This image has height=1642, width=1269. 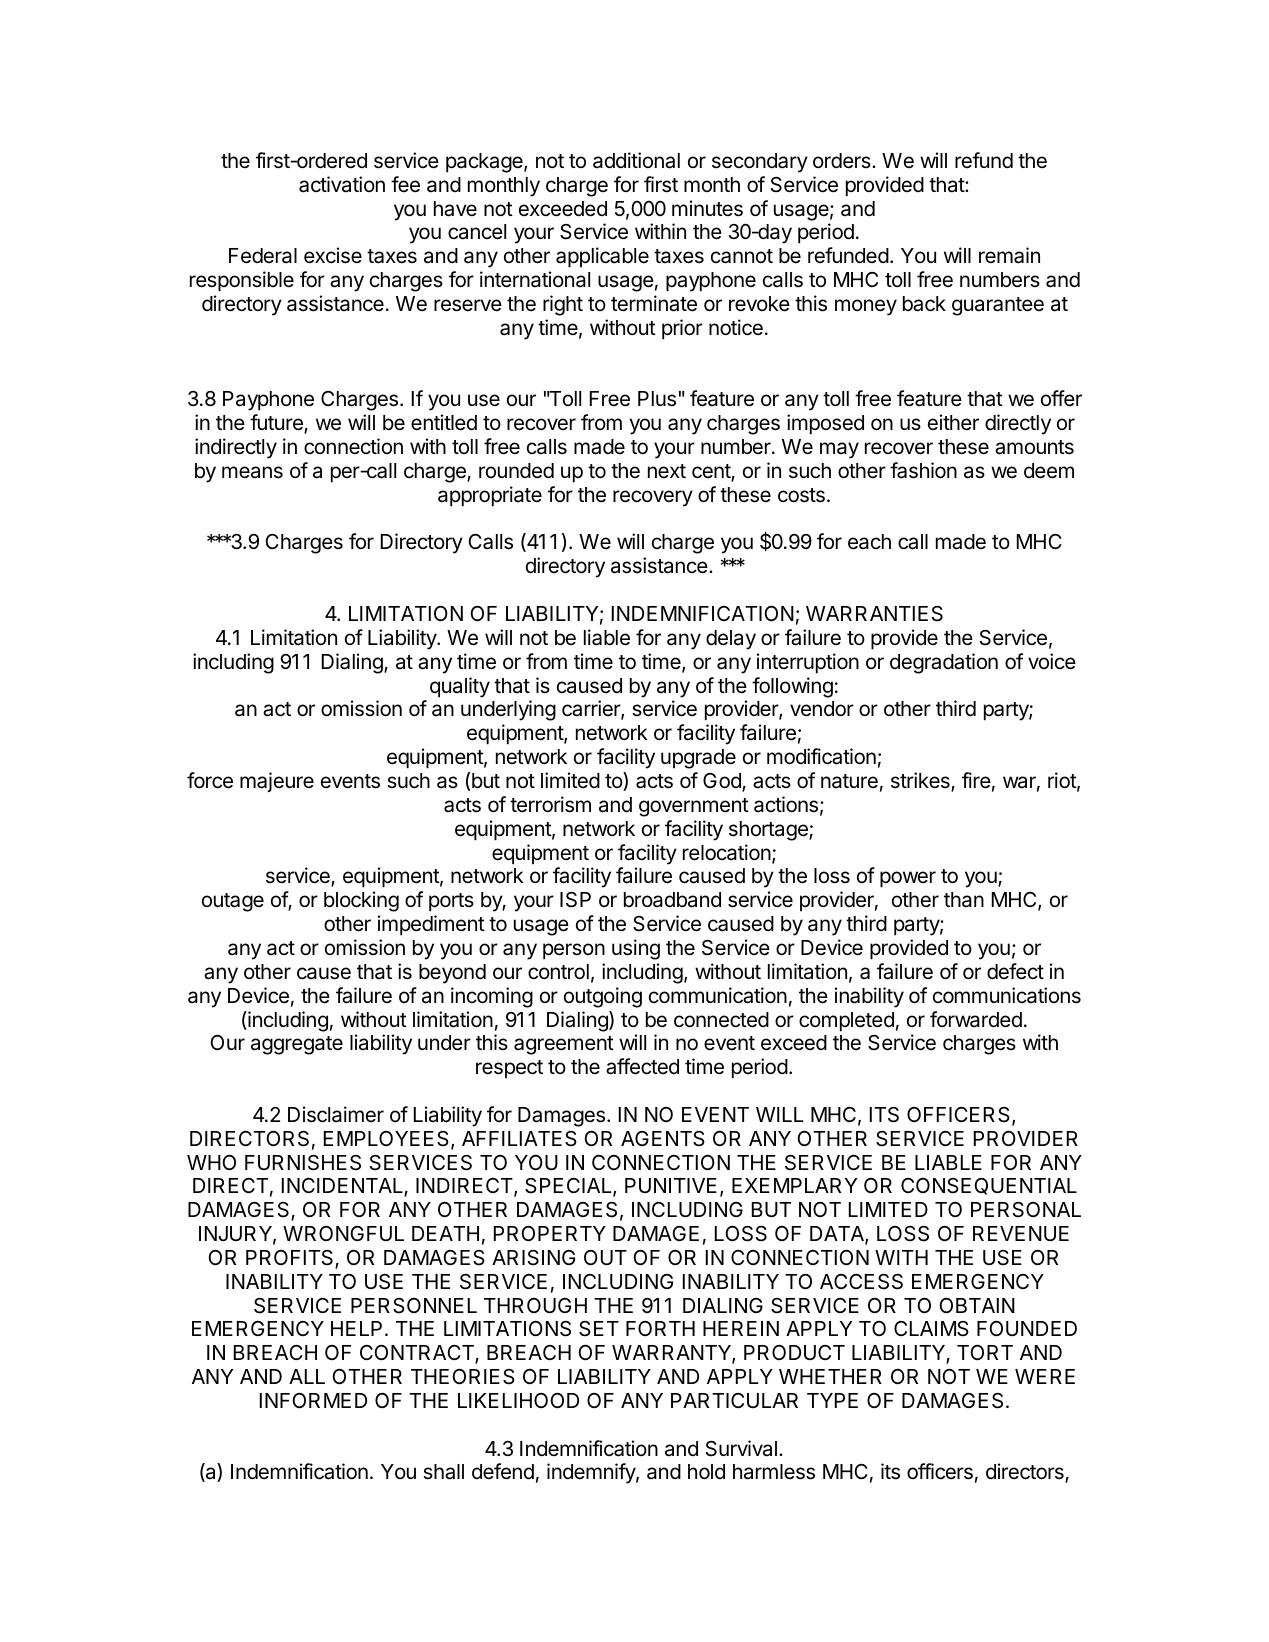 I want to click on INFORMED, so click(x=313, y=1400).
